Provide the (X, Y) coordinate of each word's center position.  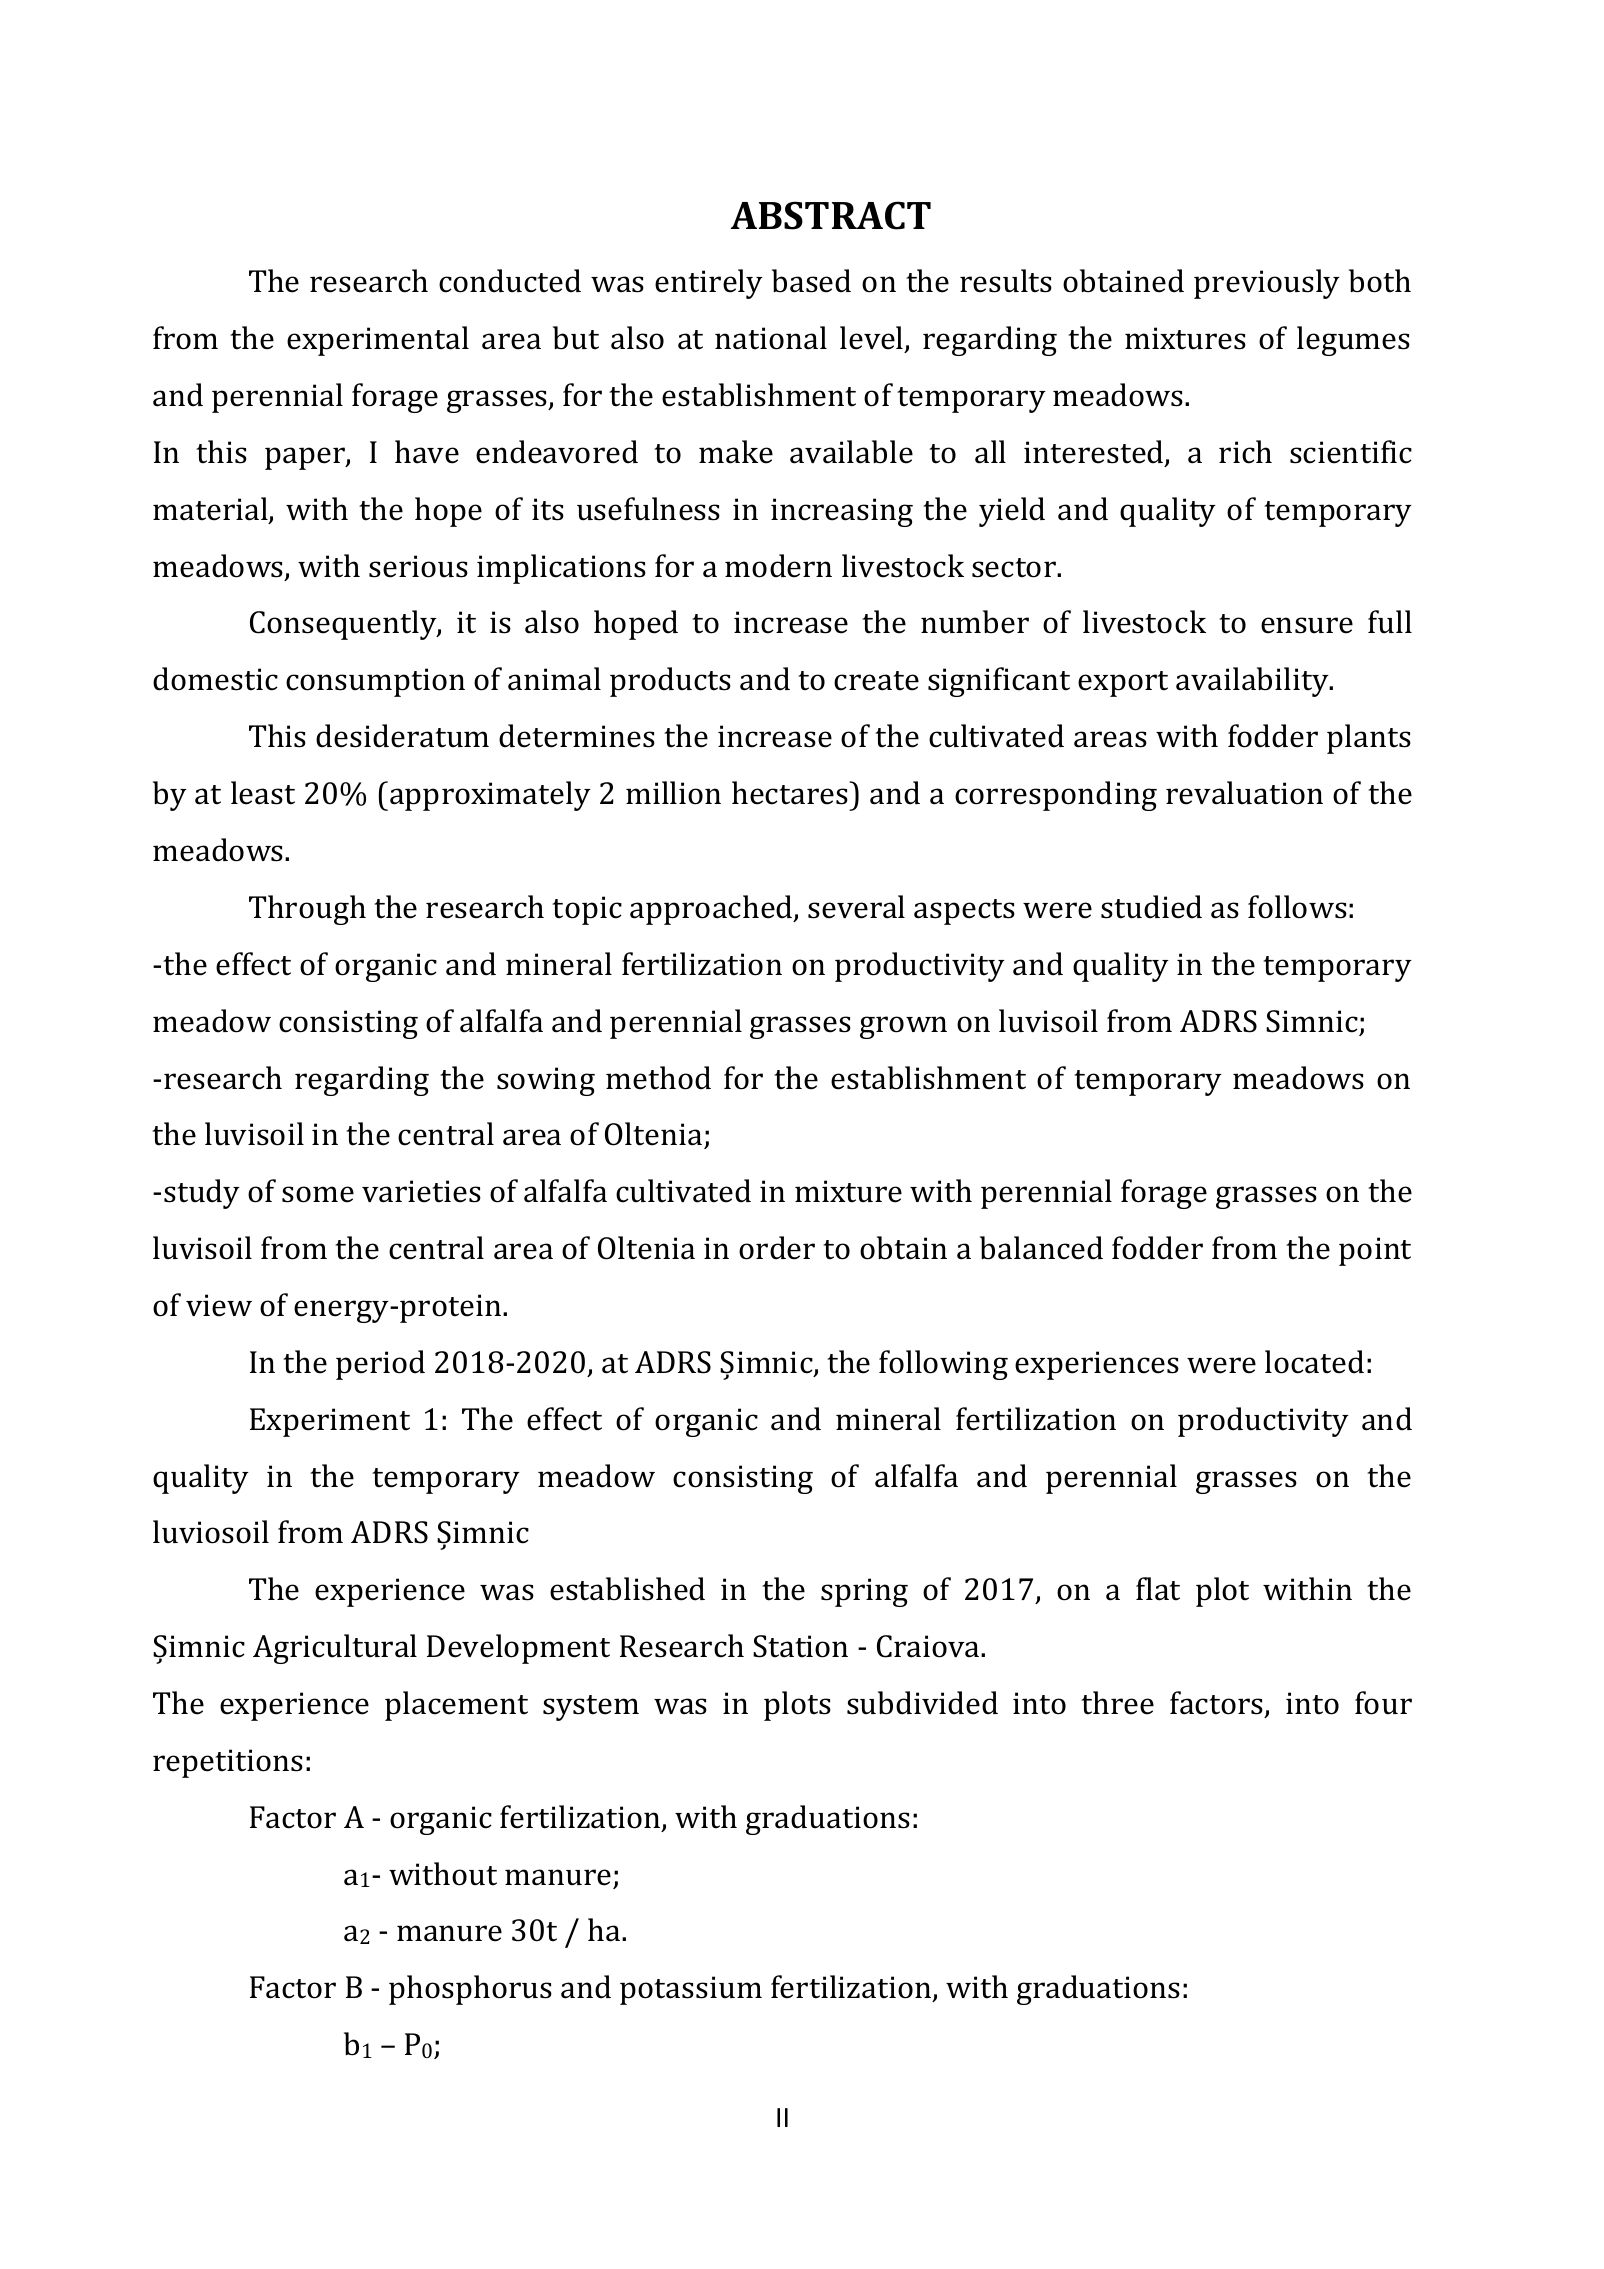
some (318, 1194)
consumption (375, 682)
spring (864, 1592)
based (811, 281)
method (658, 1078)
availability (1253, 682)
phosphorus (470, 1990)
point (1375, 1251)
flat (1158, 1589)
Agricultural (335, 1649)
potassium (691, 1990)
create (876, 681)
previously (1267, 284)
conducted (510, 281)
